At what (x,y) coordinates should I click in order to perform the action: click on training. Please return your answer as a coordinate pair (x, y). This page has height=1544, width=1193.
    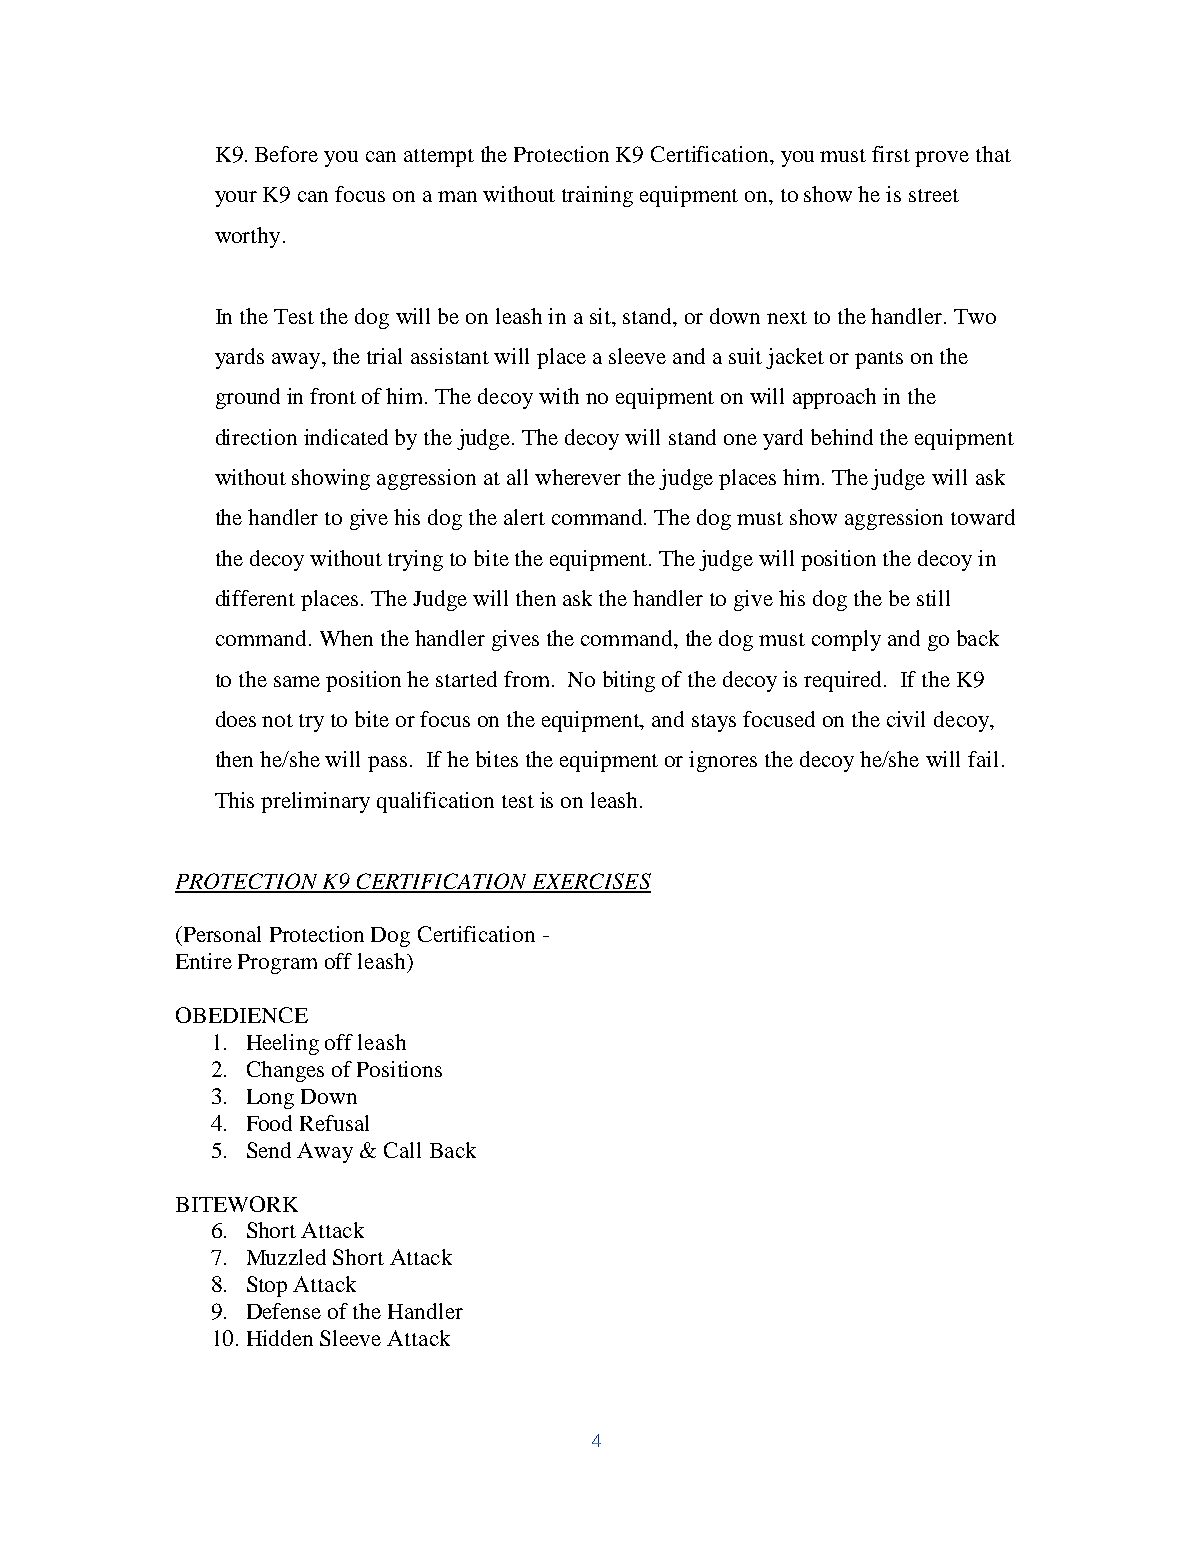
    Looking at the image, I should click on (597, 196).
